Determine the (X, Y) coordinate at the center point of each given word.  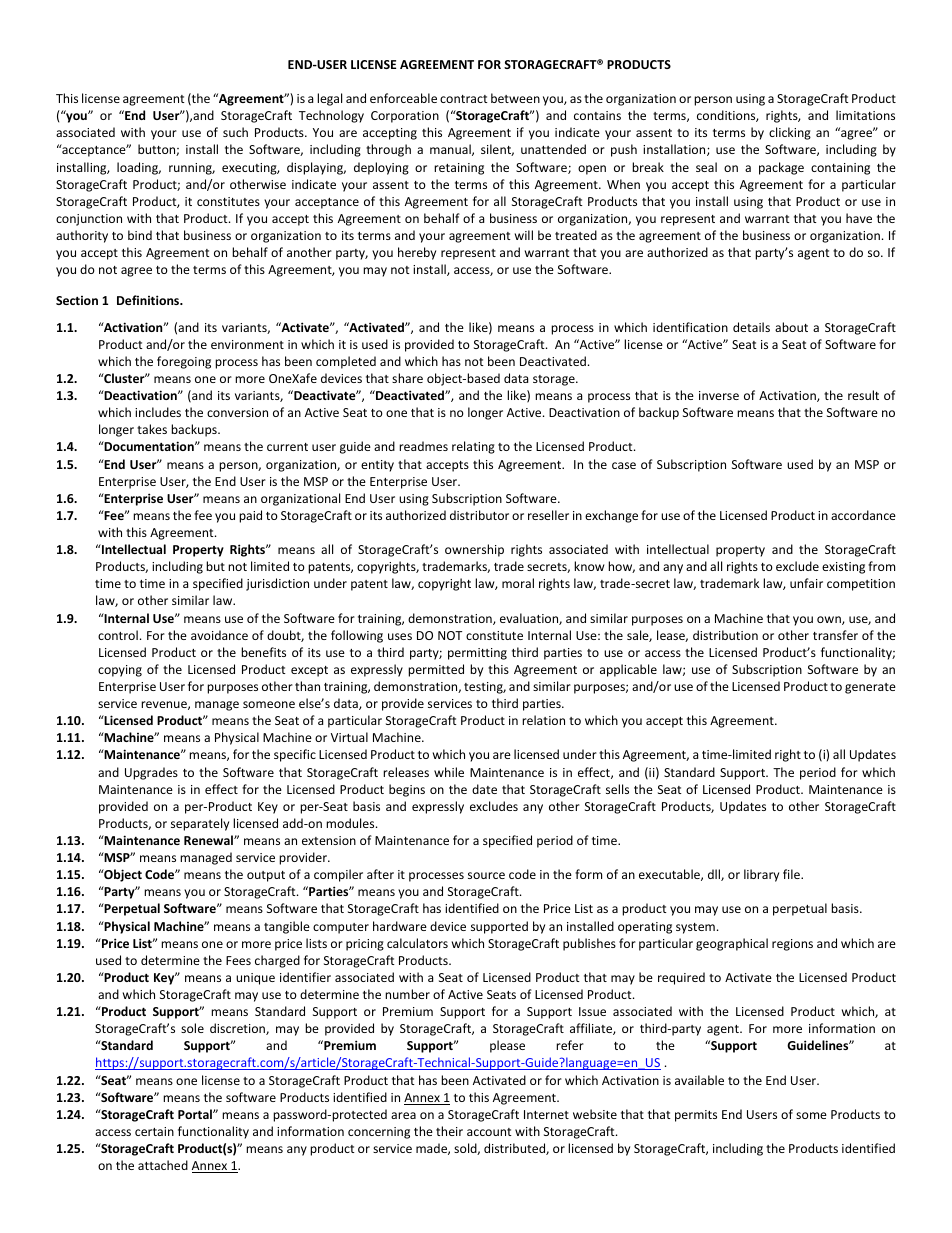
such (235, 132)
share (407, 378)
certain (154, 1131)
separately (200, 824)
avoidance (219, 635)
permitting (477, 654)
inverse (719, 395)
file (792, 874)
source (486, 875)
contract (464, 99)
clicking (790, 133)
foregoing (184, 362)
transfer (835, 635)
